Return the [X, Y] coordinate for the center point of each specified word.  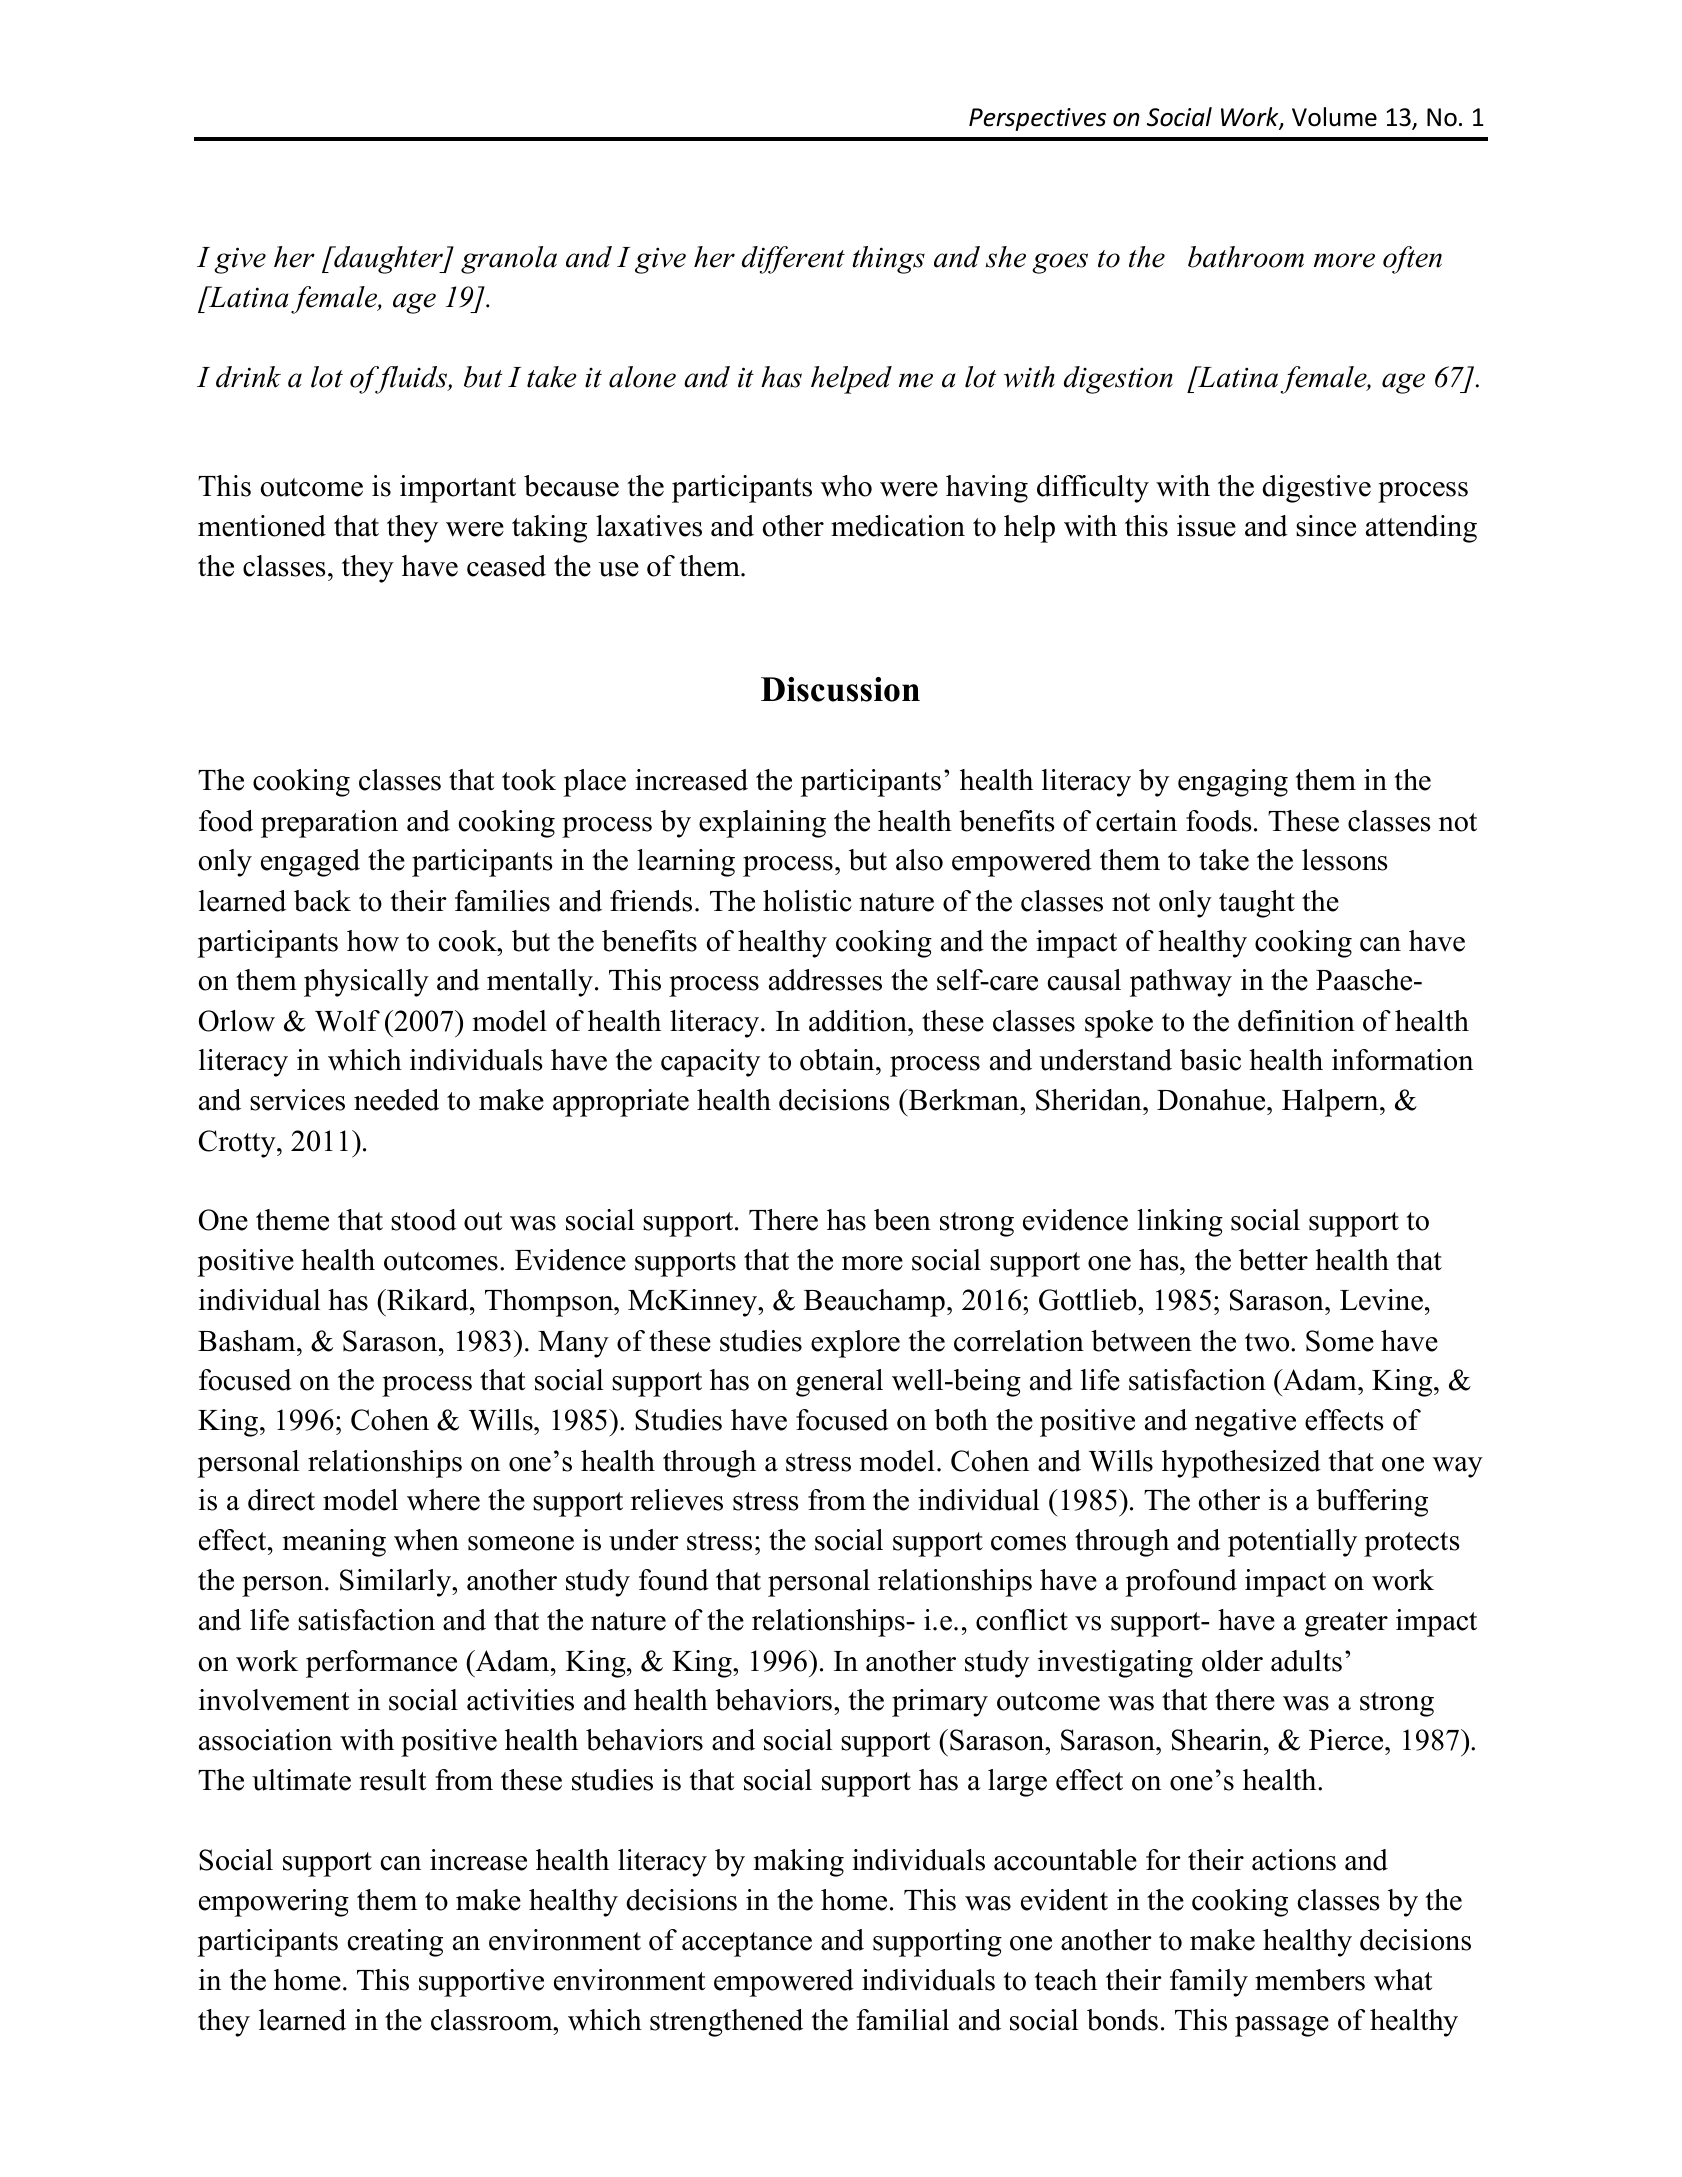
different [793, 260]
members [1310, 1980]
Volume [1334, 117]
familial [903, 2020]
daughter [388, 260]
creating [395, 1943]
